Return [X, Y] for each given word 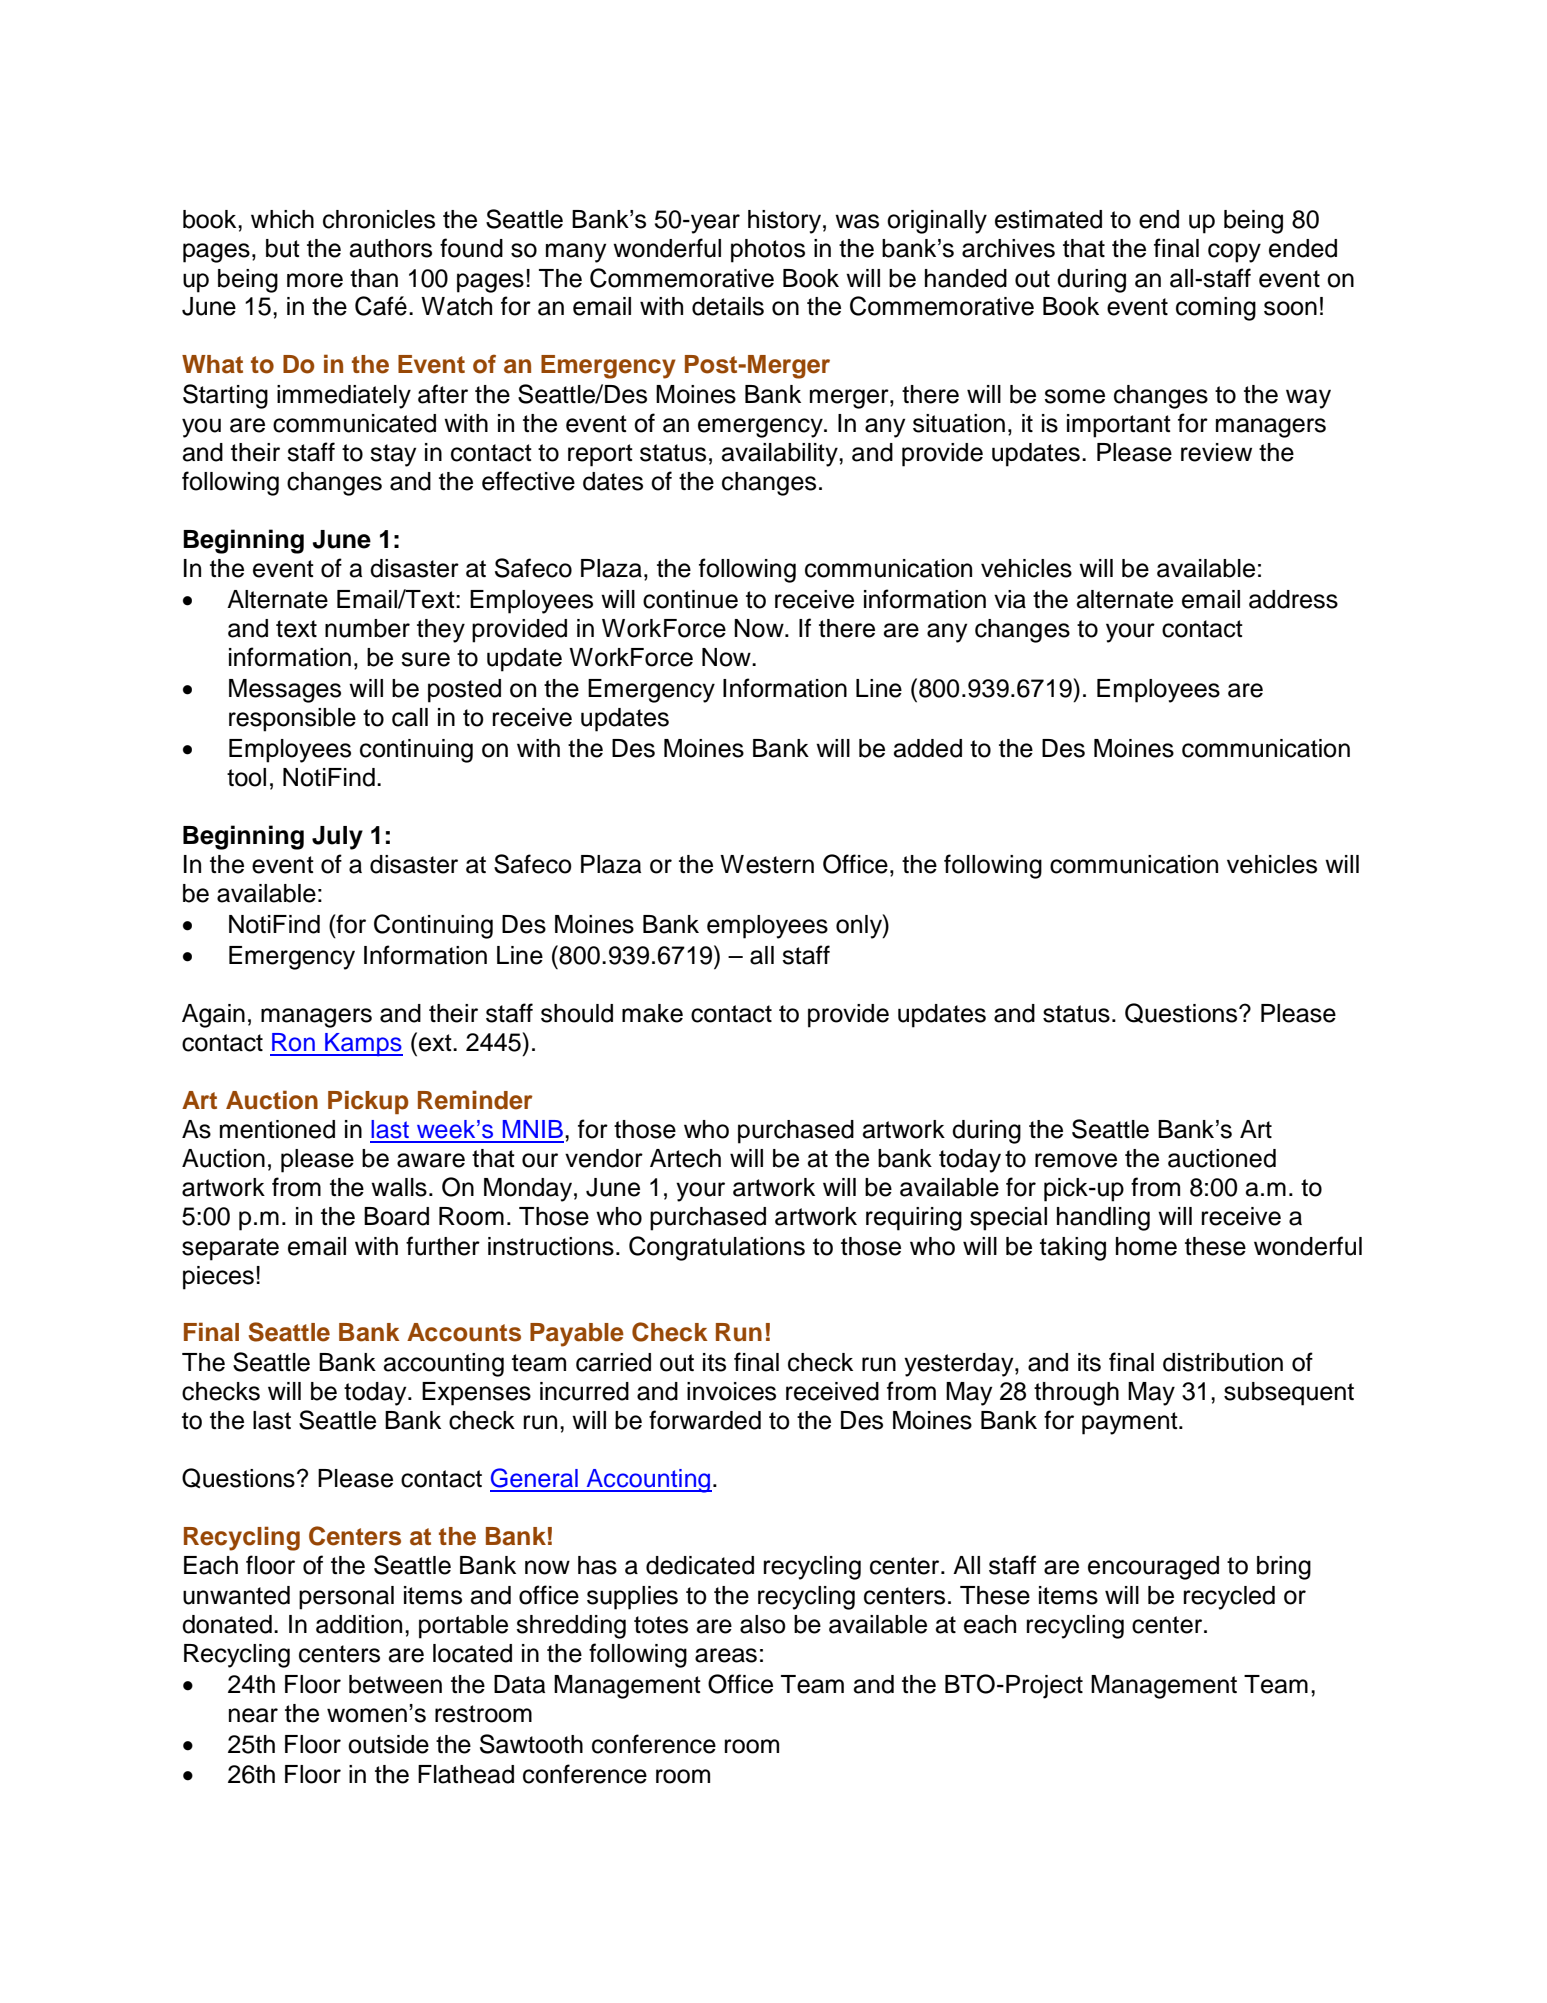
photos [768, 251]
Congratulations [717, 1248]
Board [396, 1216]
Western [767, 864]
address [1293, 599]
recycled [1229, 1598]
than [374, 278]
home [1146, 1246]
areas [726, 1655]
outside [388, 1744]
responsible [292, 720]
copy [1234, 253]
